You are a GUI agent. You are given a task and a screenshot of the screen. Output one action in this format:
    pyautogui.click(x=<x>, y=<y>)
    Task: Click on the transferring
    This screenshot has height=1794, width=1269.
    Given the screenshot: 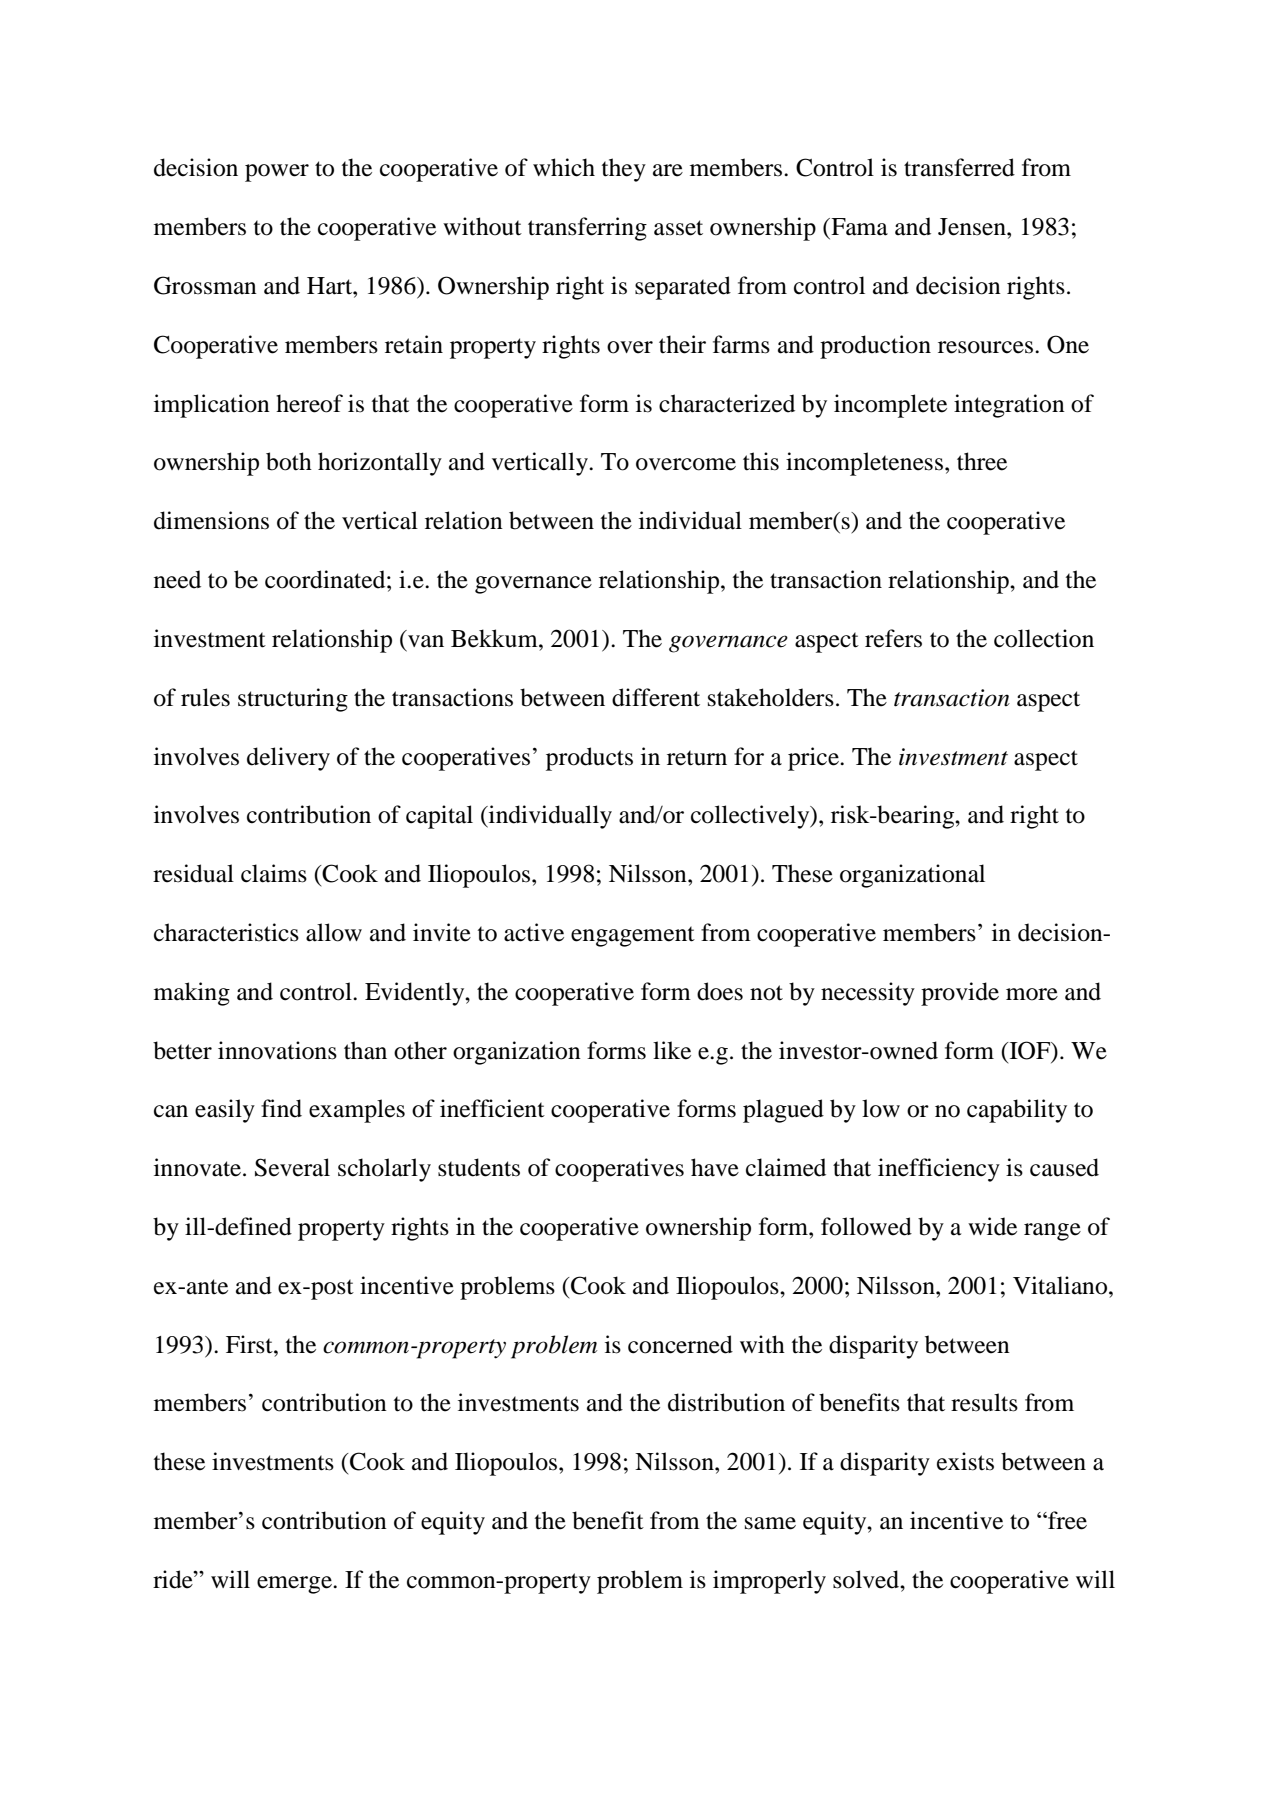 What is the action you would take?
    pyautogui.click(x=587, y=229)
